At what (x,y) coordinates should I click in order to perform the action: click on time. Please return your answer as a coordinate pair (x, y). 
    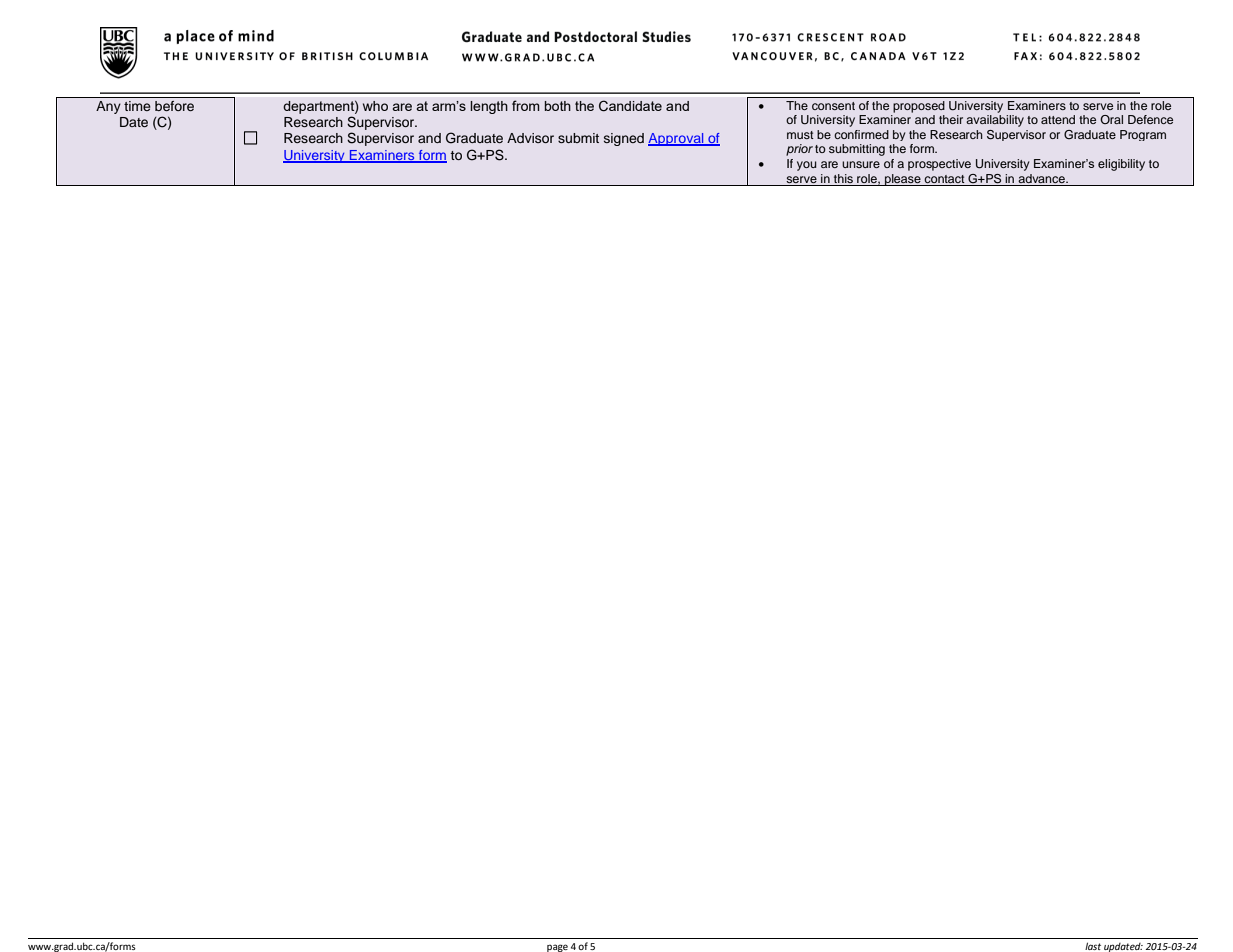
    Looking at the image, I should click on (137, 106).
